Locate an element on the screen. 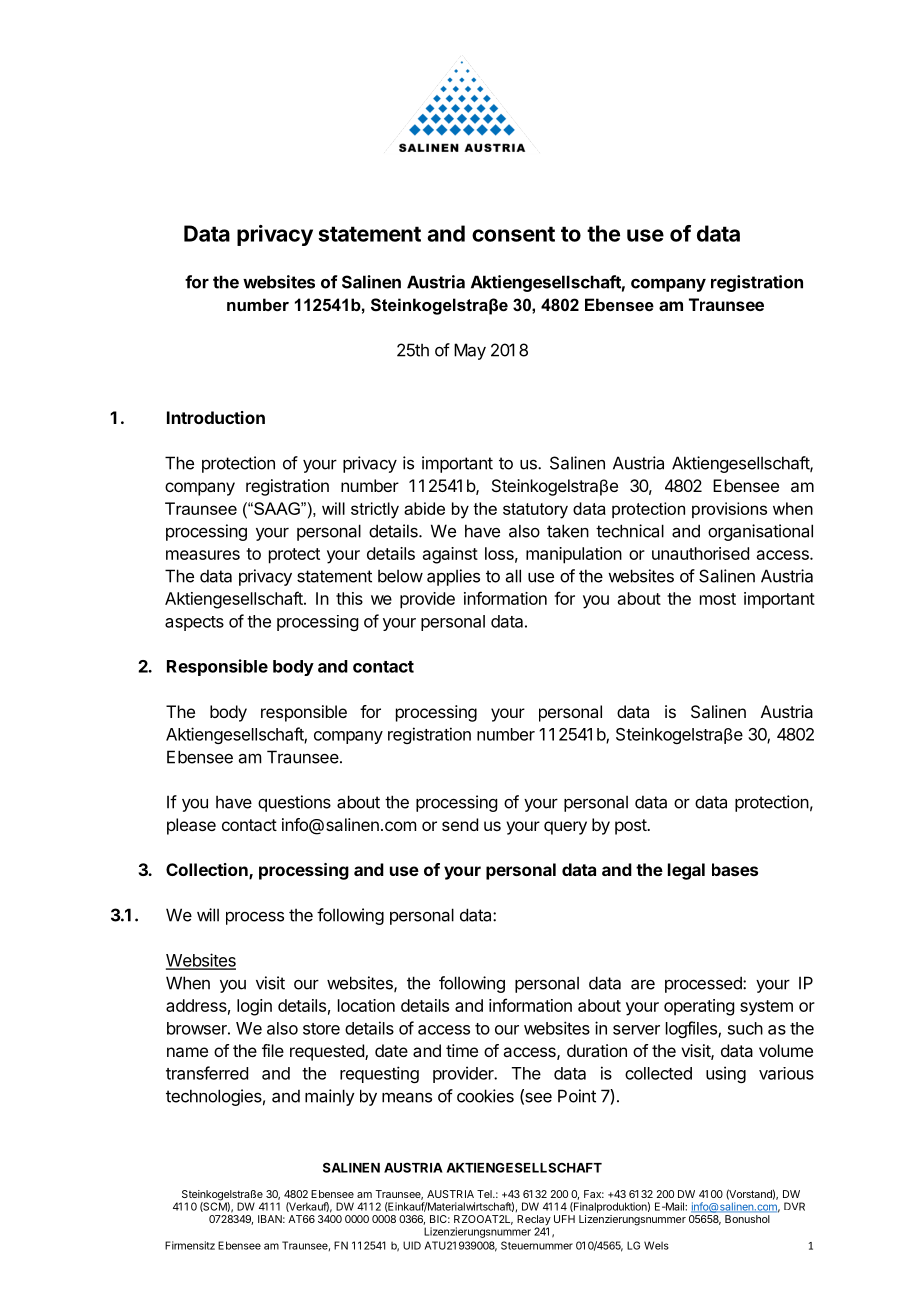  post is located at coordinates (631, 827).
